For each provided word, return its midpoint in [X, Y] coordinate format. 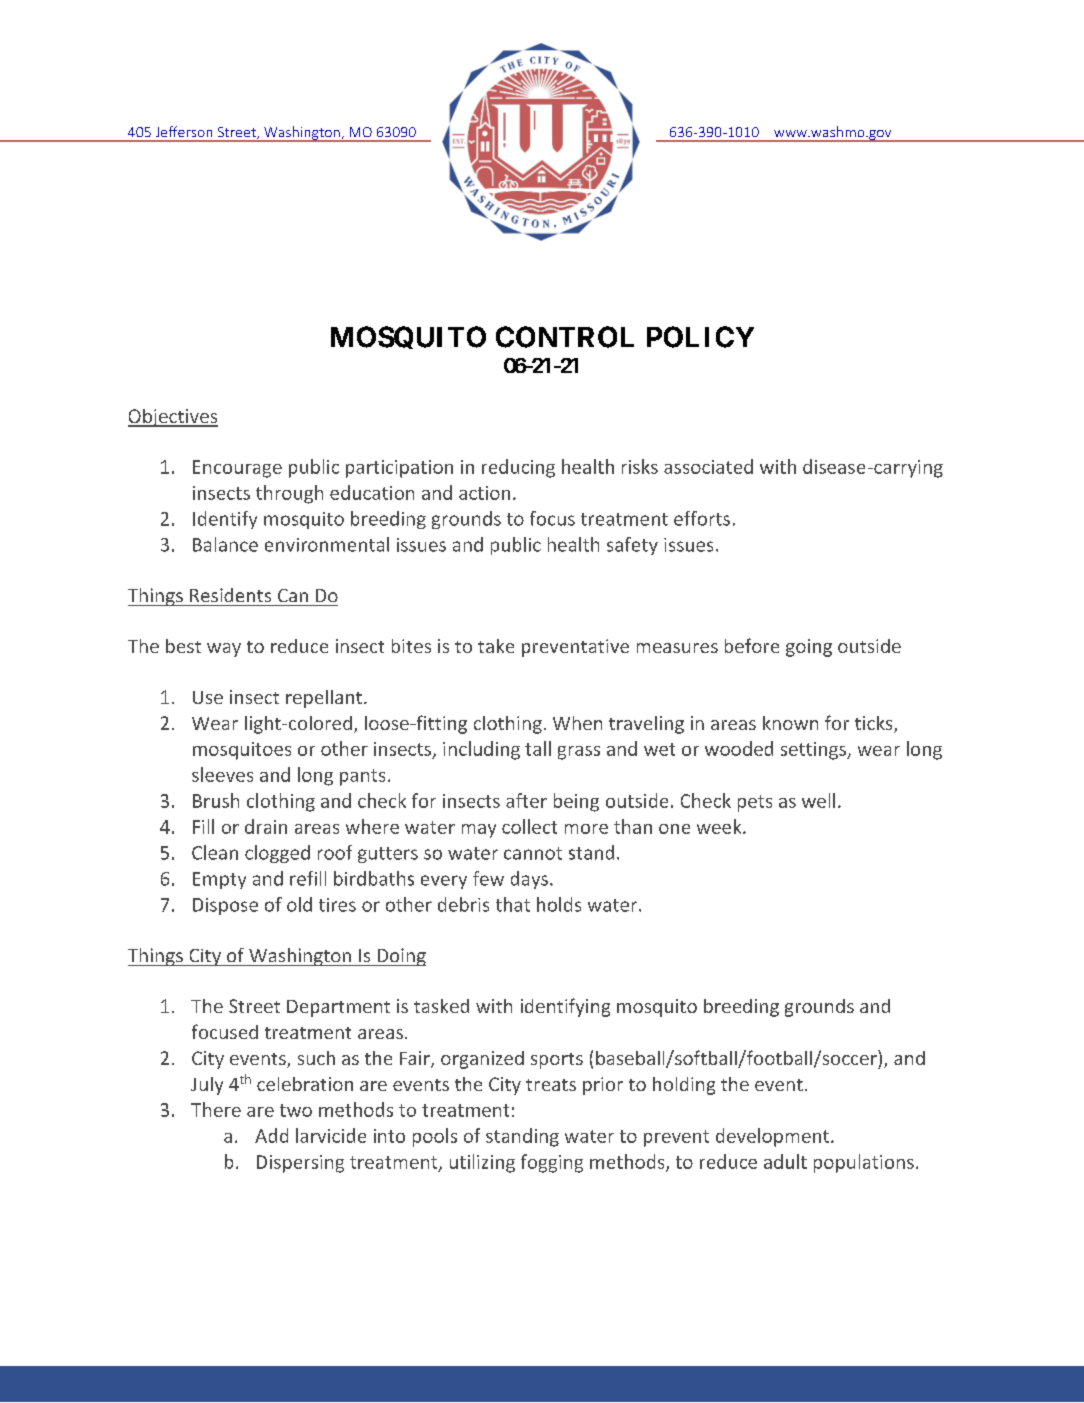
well [818, 800]
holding [684, 1086]
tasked [441, 1006]
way [224, 650]
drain [266, 826]
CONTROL [565, 337]
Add [271, 1135]
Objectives [173, 418]
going [809, 648]
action [484, 493]
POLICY [700, 337]
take [496, 646]
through [289, 494]
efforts [702, 518]
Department [338, 1008]
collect [529, 826]
